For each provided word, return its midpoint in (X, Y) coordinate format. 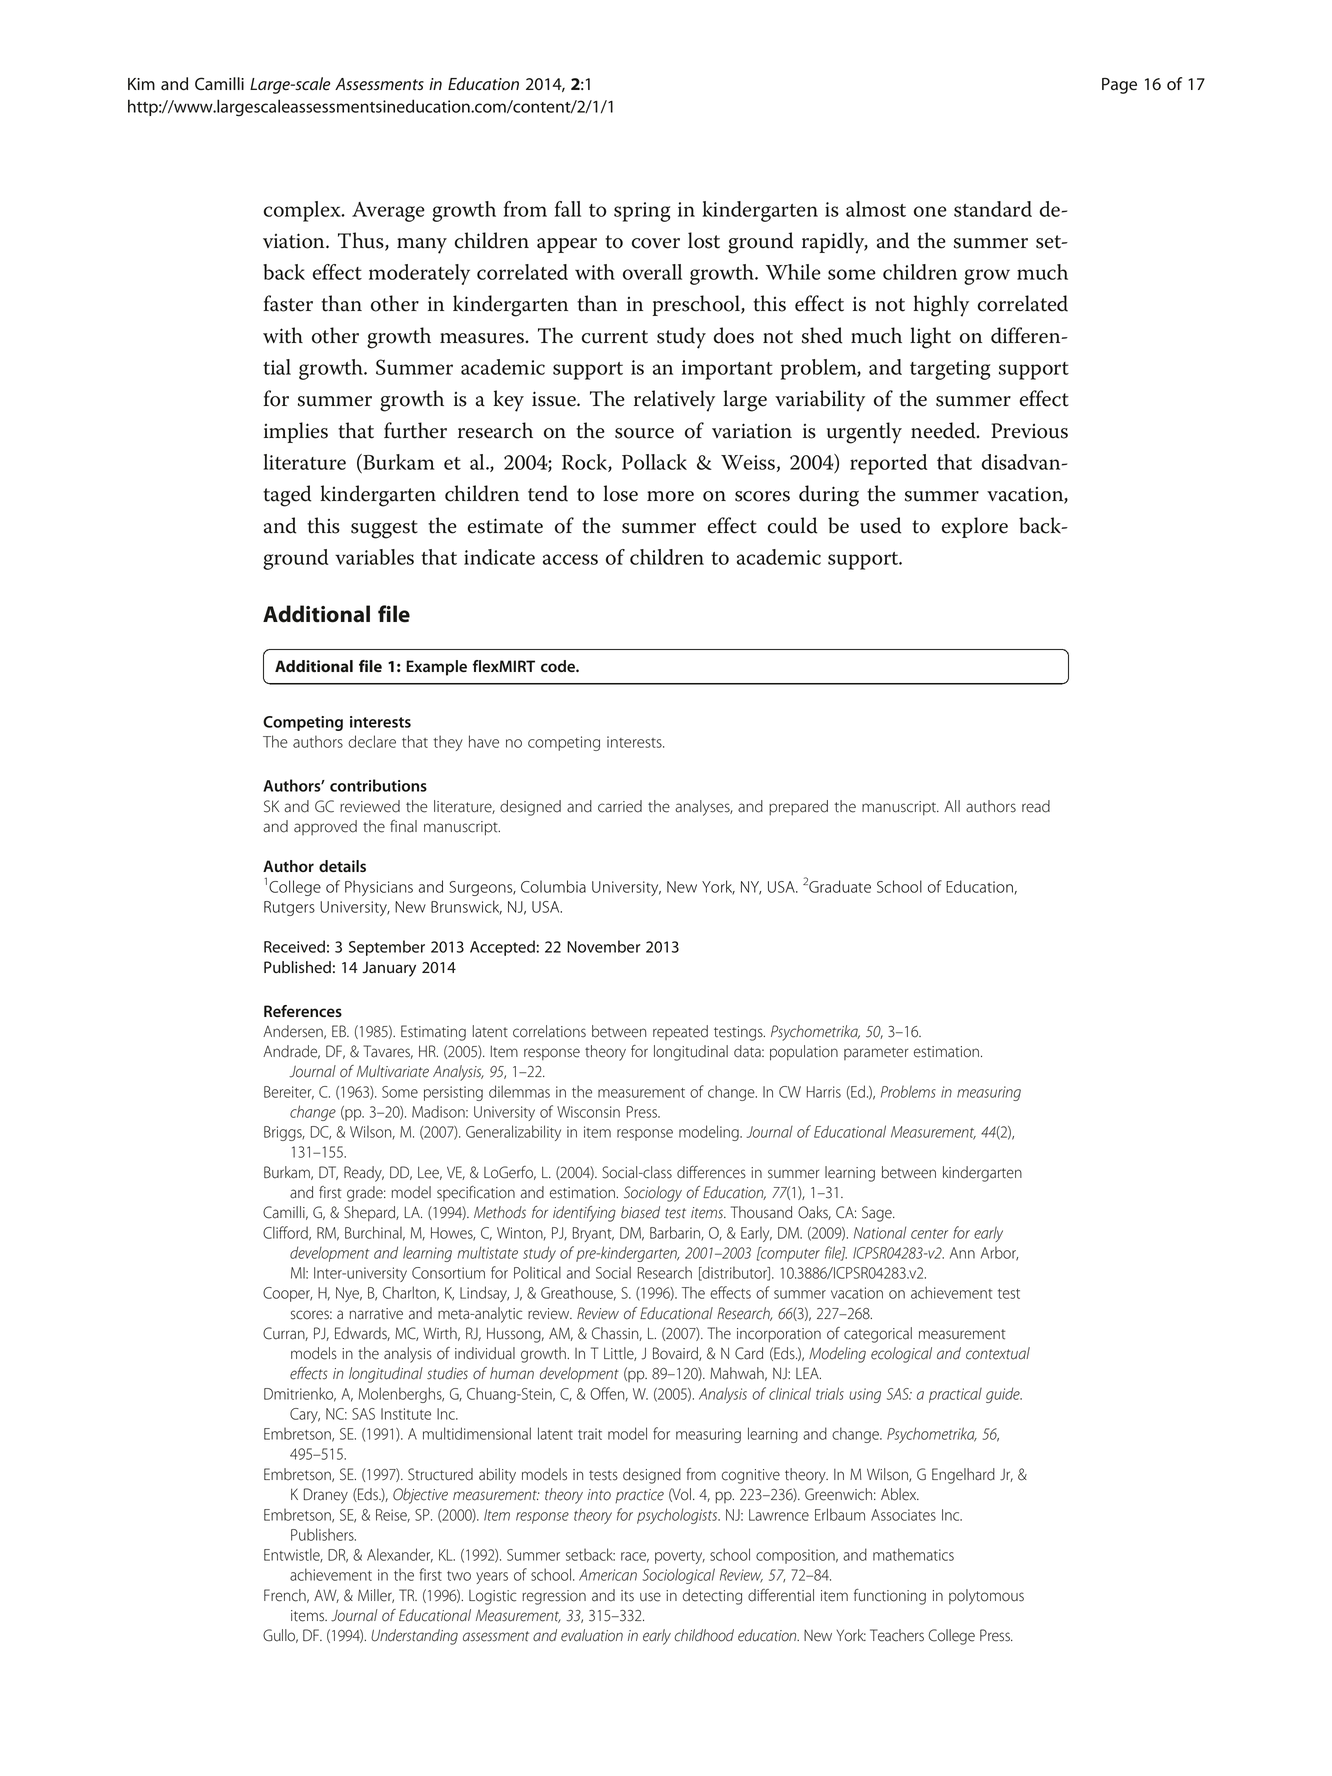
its (627, 1596)
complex (303, 211)
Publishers (323, 1534)
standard (993, 209)
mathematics (913, 1554)
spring (642, 212)
